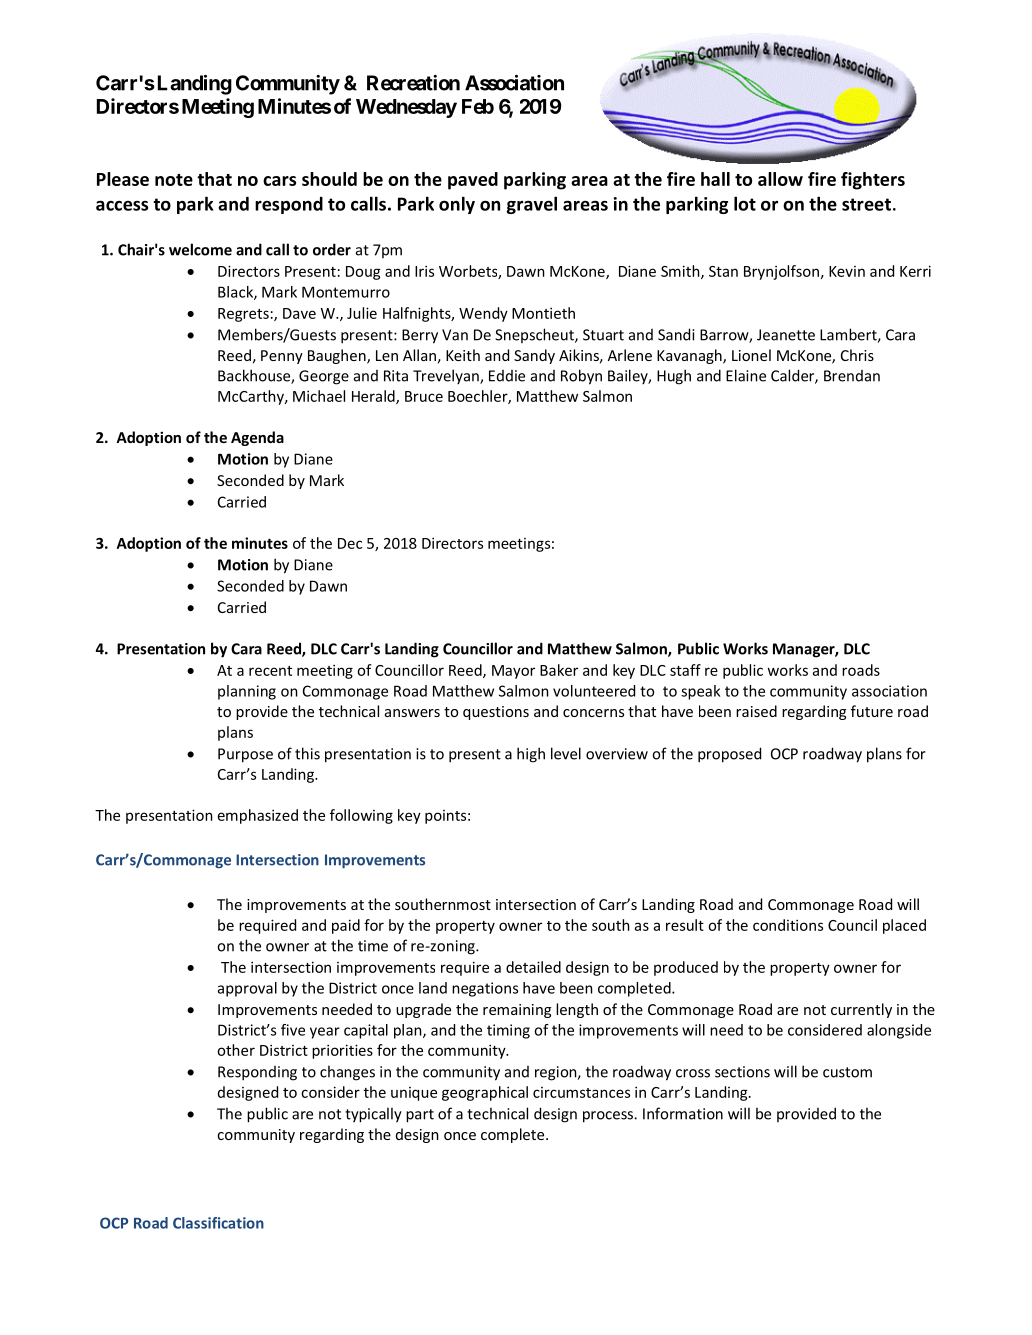 This screenshot has width=1032, height=1335. Describe the element at coordinates (218, 1223) in the screenshot. I see `Classification` at that location.
